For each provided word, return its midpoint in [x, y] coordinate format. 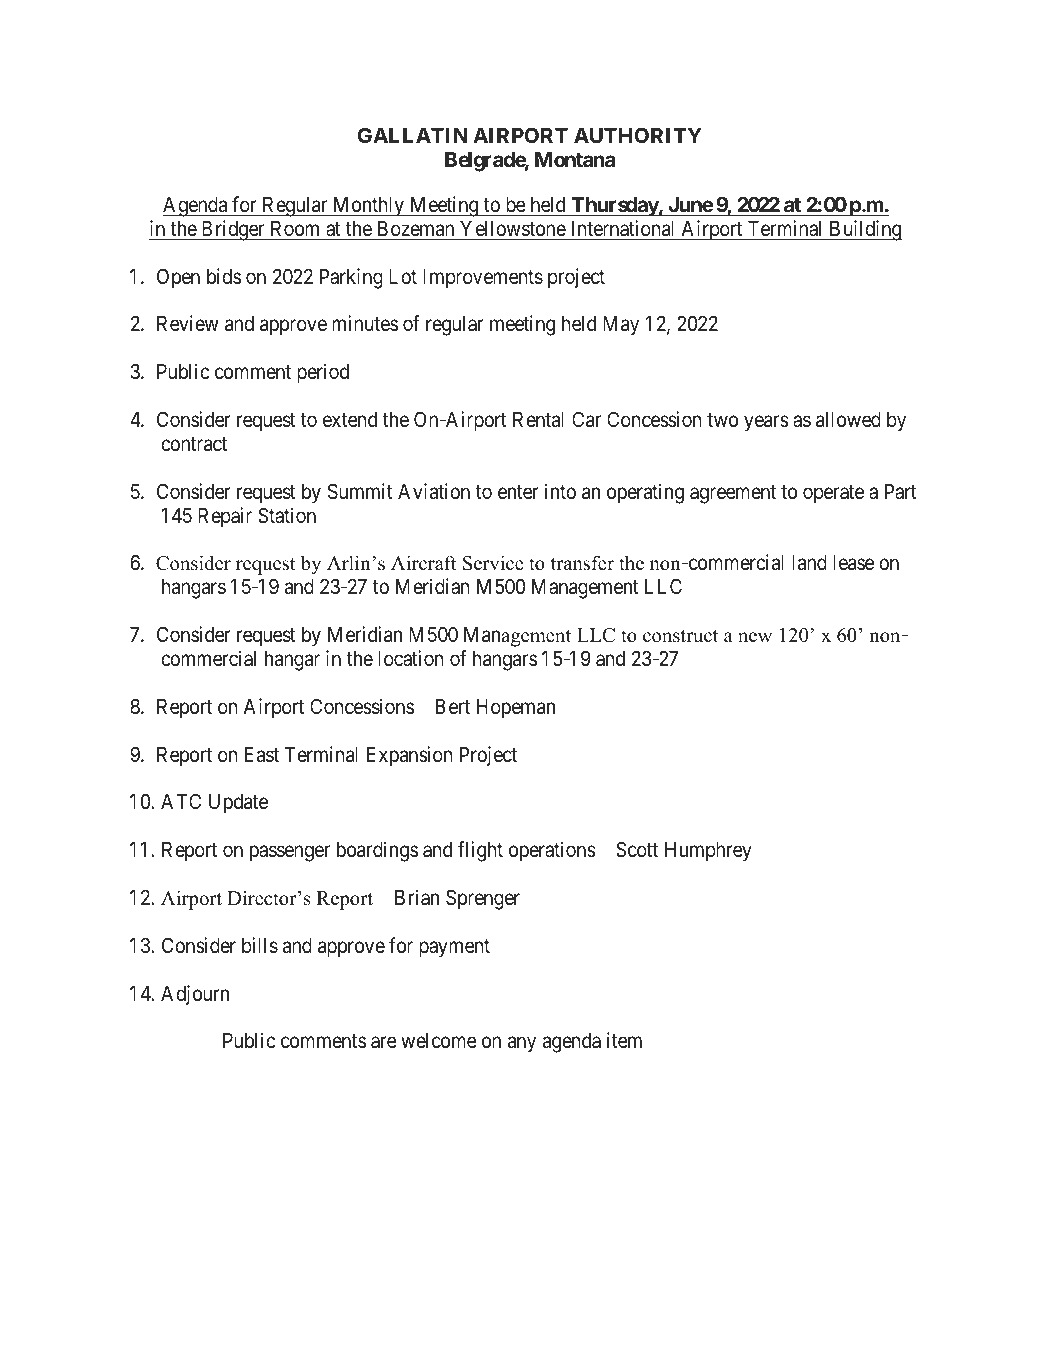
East [262, 755]
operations [552, 851]
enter [518, 492]
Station [287, 515]
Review [188, 323]
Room [295, 229]
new [755, 637]
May [621, 326]
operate [833, 494]
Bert [453, 706]
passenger [290, 854]
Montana [575, 159]
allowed [848, 420]
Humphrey [708, 852]
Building [864, 230]
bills [260, 945]
